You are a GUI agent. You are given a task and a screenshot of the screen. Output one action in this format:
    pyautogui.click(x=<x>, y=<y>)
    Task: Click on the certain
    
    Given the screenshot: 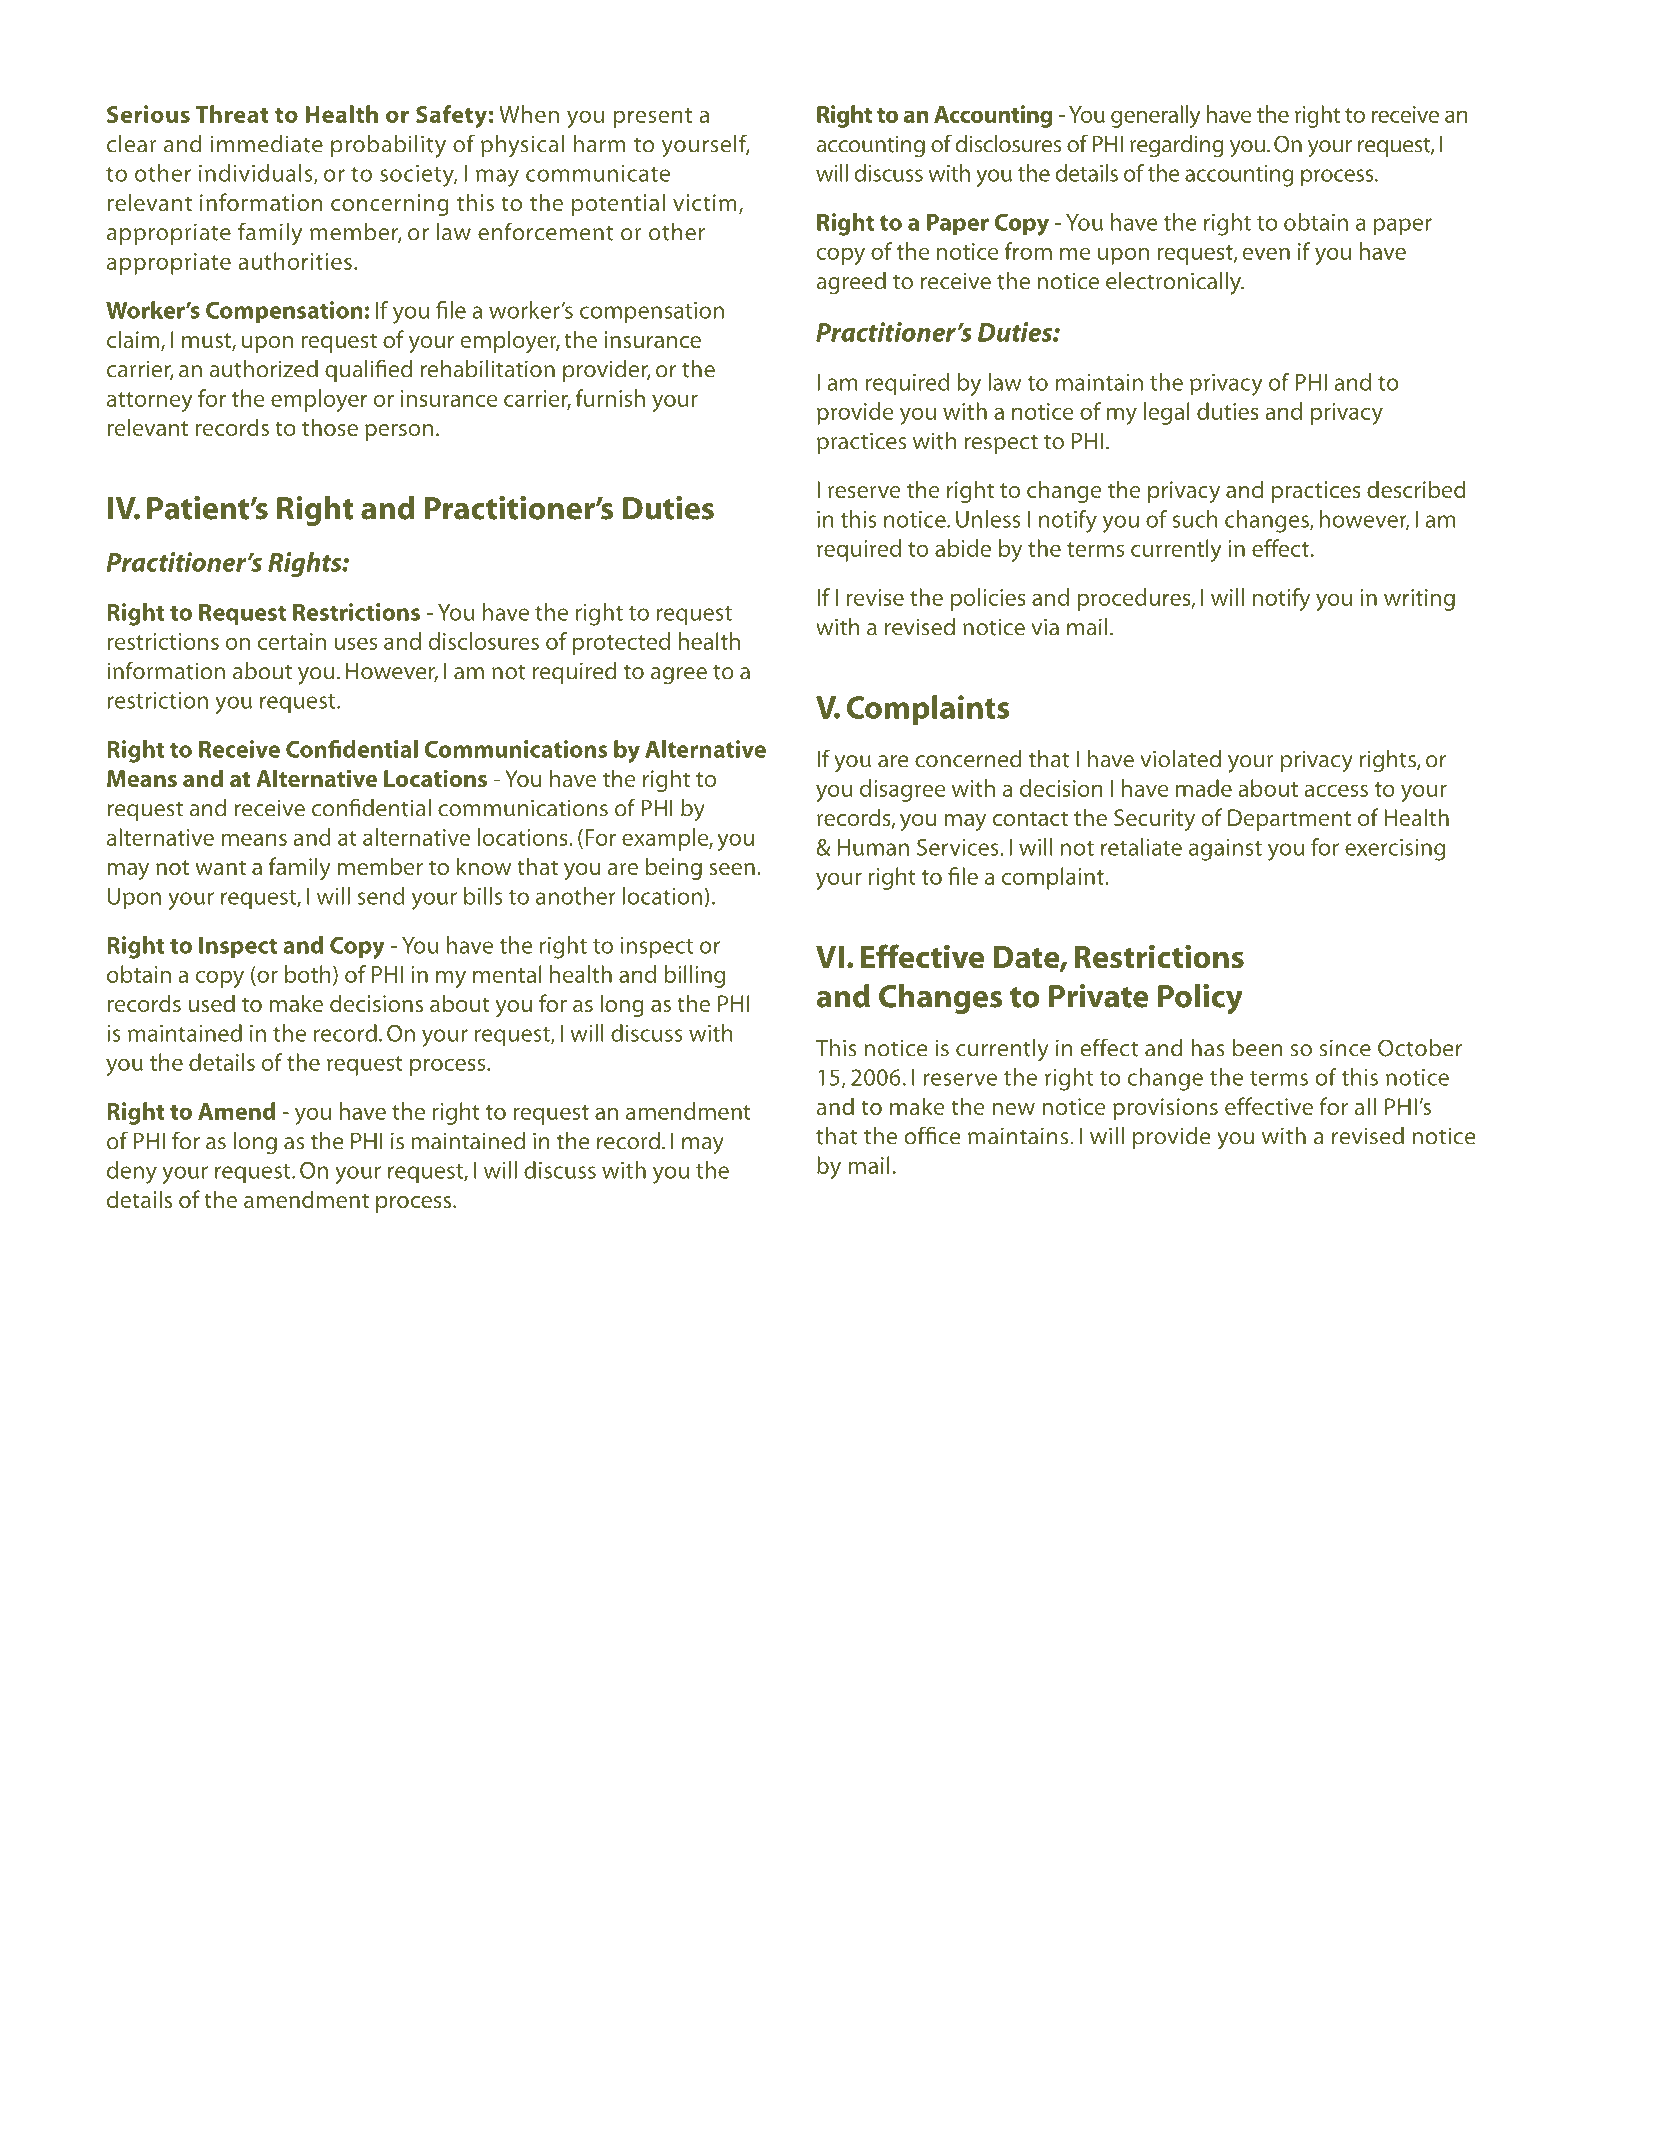 What is the action you would take?
    pyautogui.click(x=292, y=641)
